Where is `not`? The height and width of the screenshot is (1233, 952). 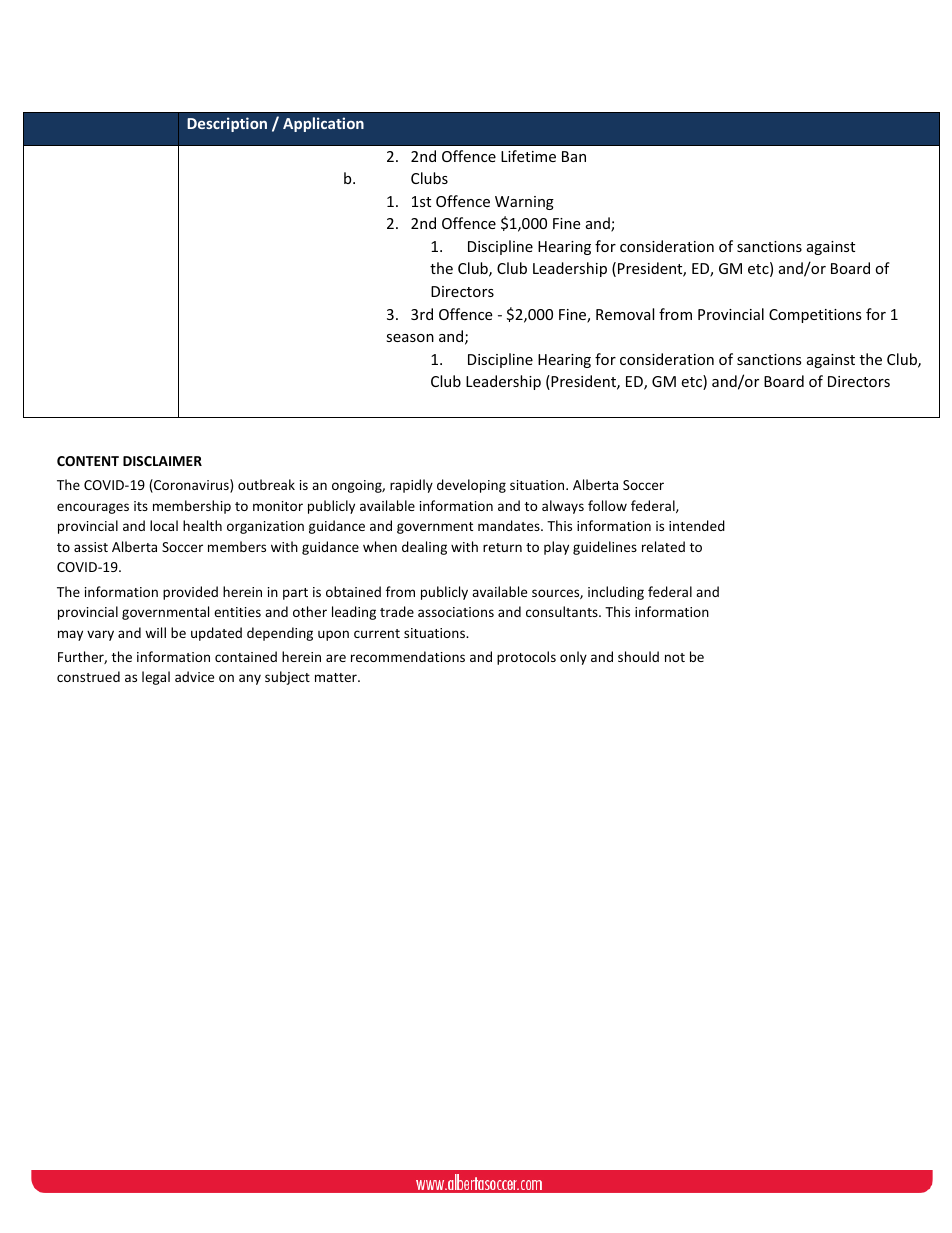
not is located at coordinates (675, 657).
